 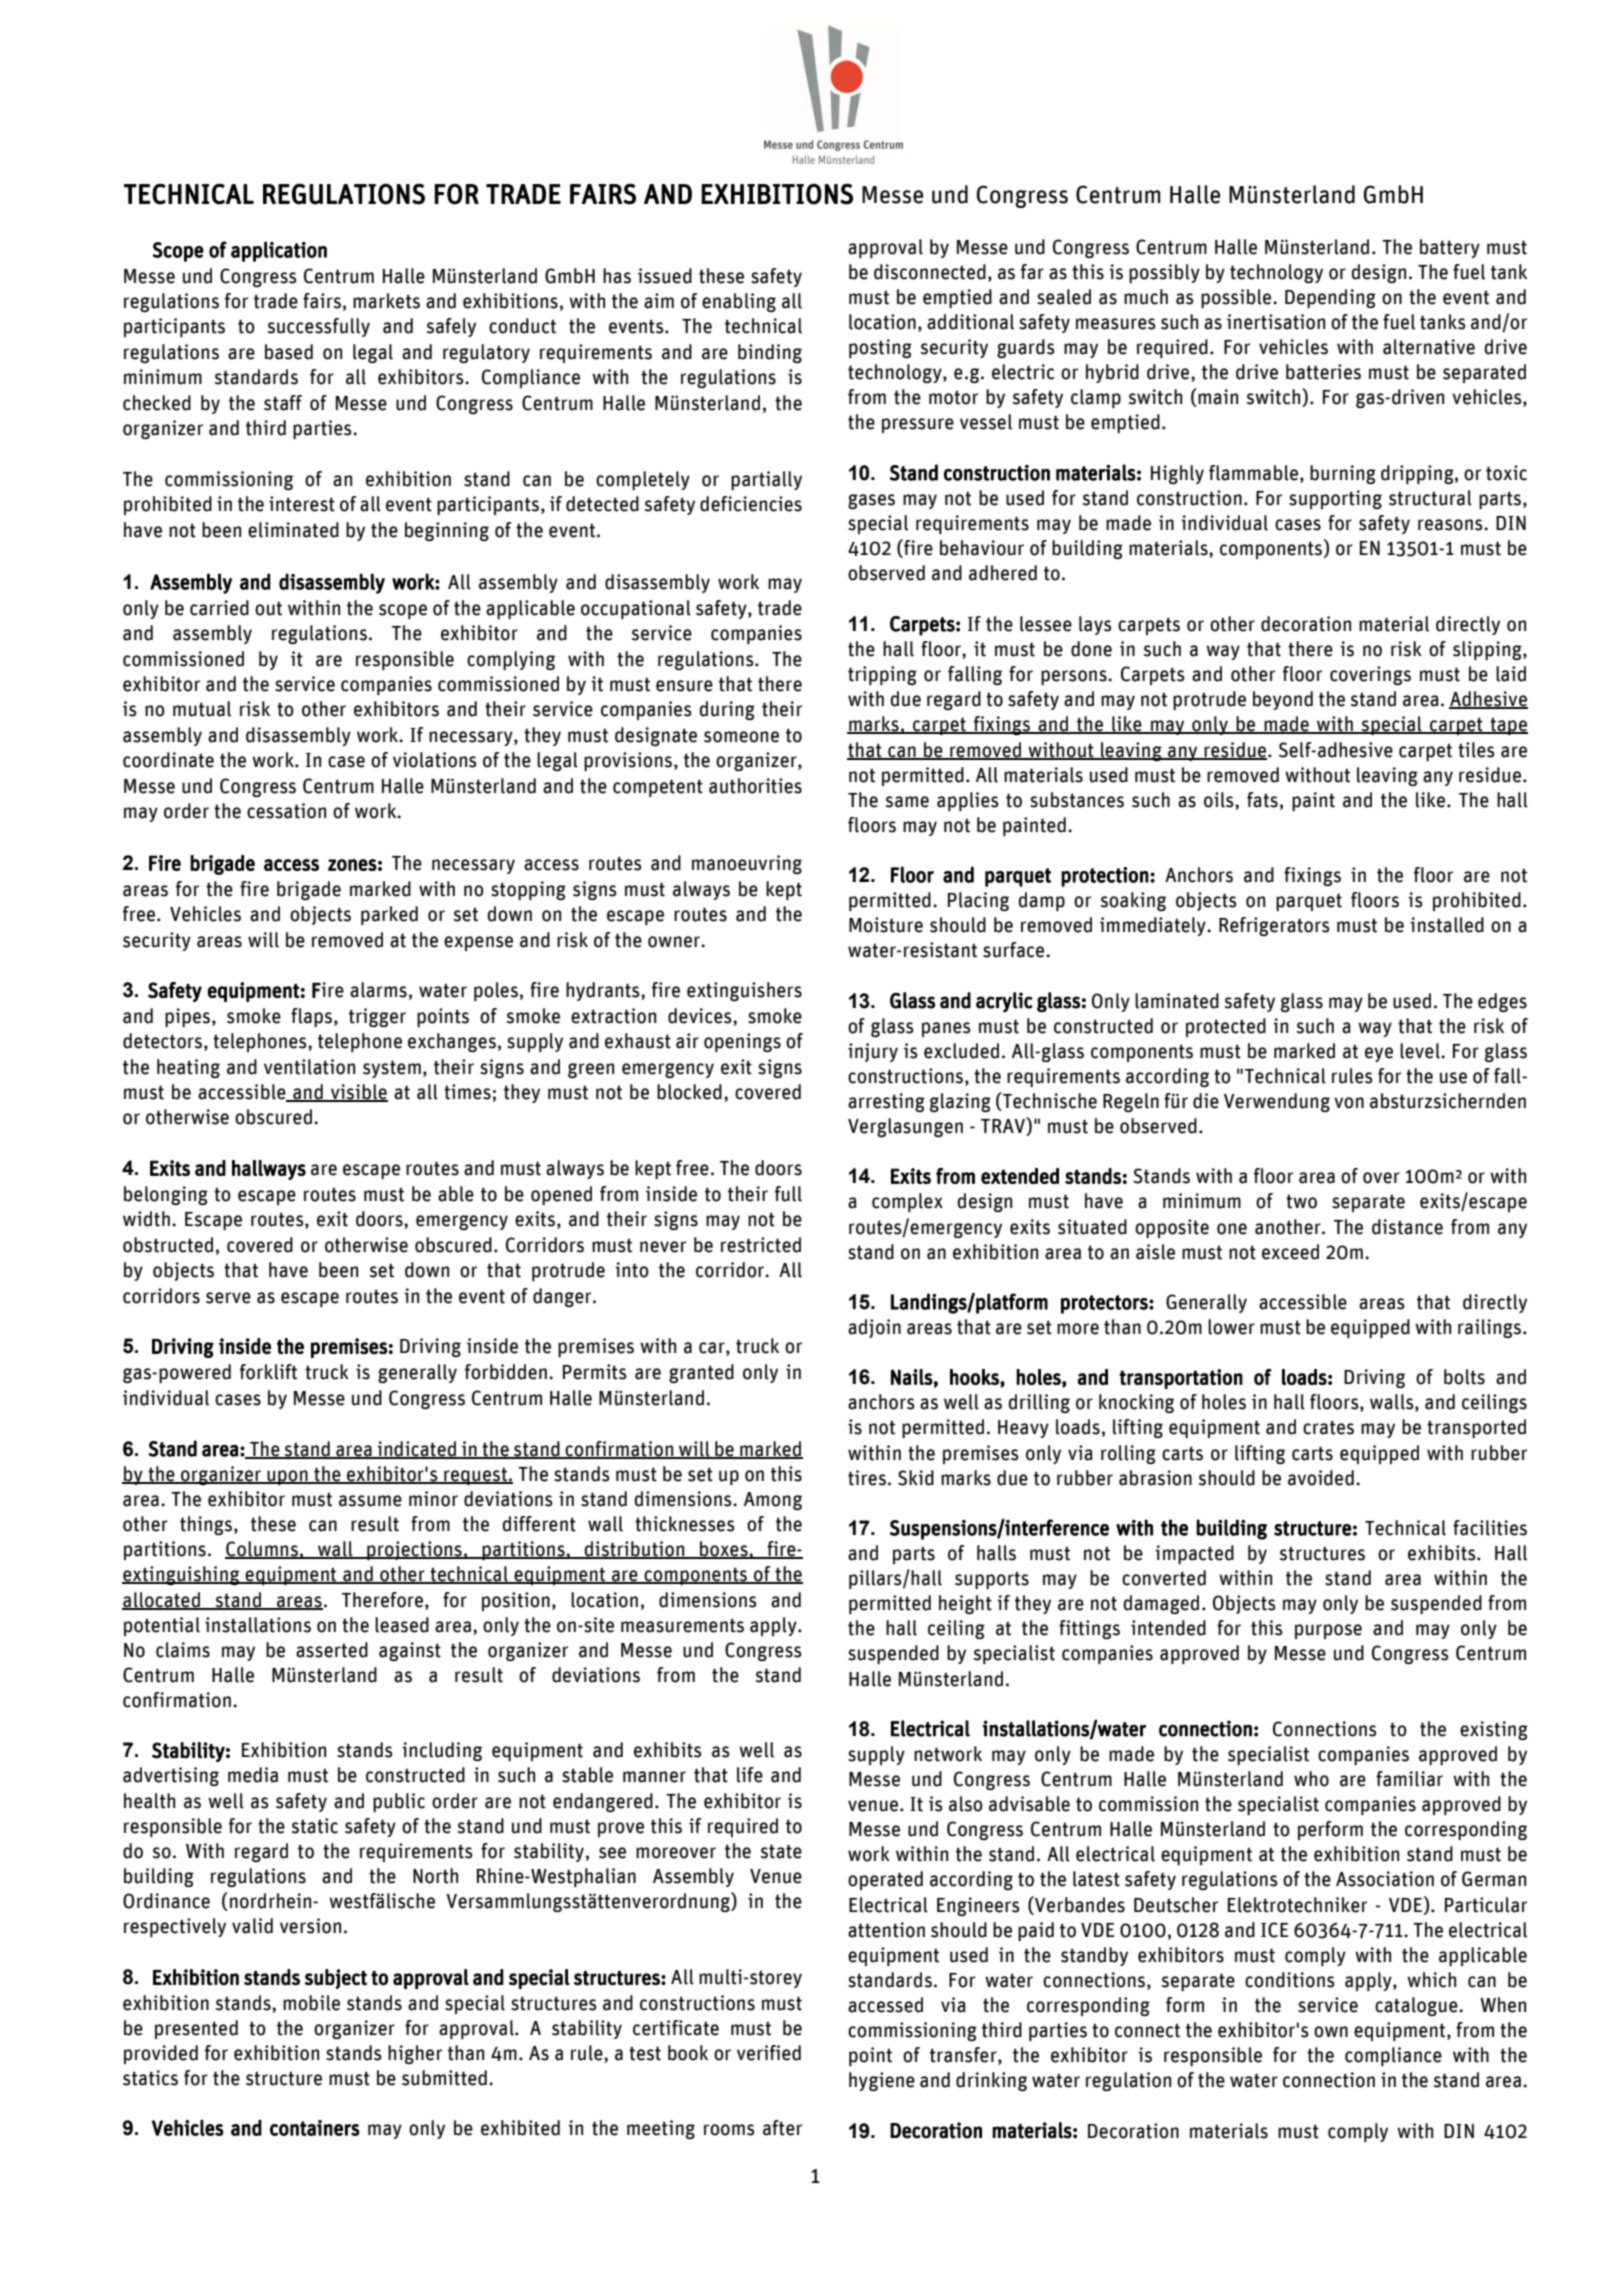 I want to click on beyond, so click(x=1283, y=700).
